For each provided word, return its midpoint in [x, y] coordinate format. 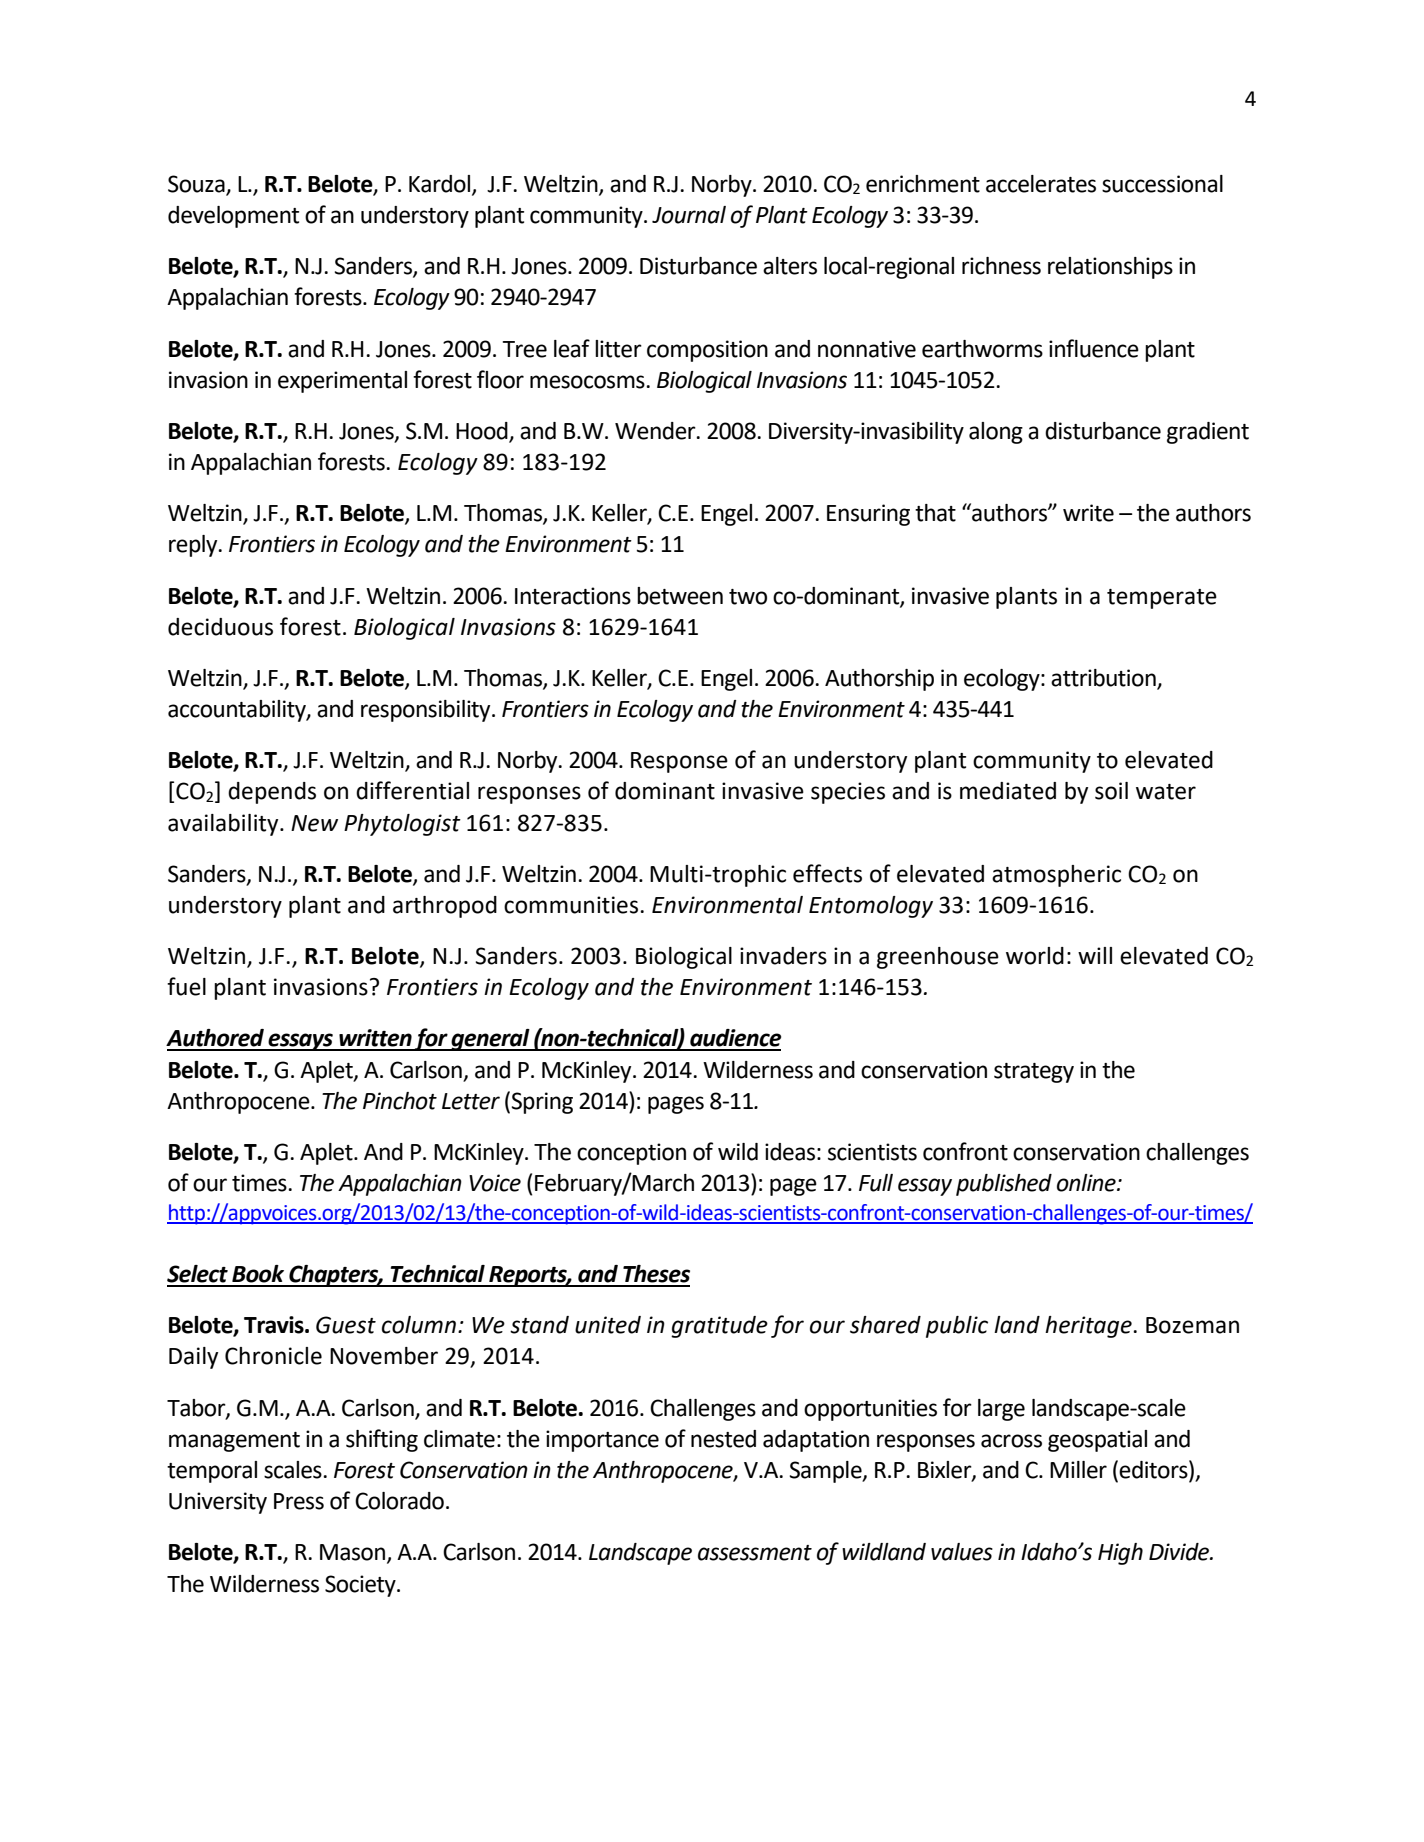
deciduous [220, 627]
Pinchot [400, 1101]
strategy [1034, 1073]
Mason [354, 1553]
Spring [542, 1103]
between [680, 596]
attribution [1104, 679]
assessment [755, 1553]
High [1120, 1554]
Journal [689, 215]
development [233, 217]
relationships [1110, 268]
